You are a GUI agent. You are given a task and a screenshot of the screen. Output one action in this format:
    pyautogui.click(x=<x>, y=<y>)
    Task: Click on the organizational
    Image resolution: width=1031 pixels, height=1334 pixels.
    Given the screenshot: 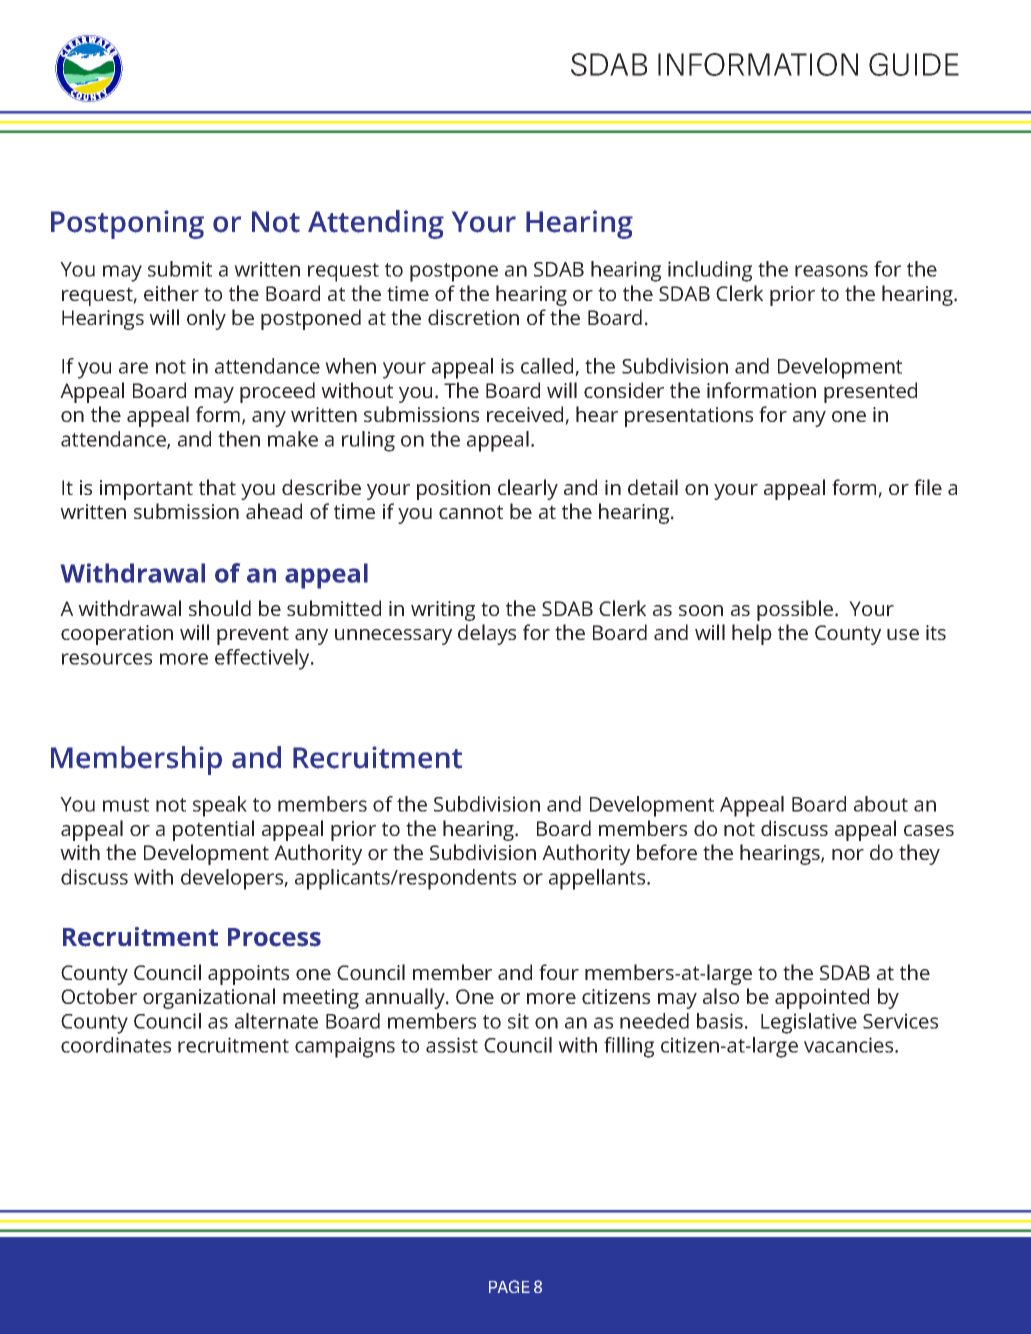 What is the action you would take?
    pyautogui.click(x=209, y=998)
